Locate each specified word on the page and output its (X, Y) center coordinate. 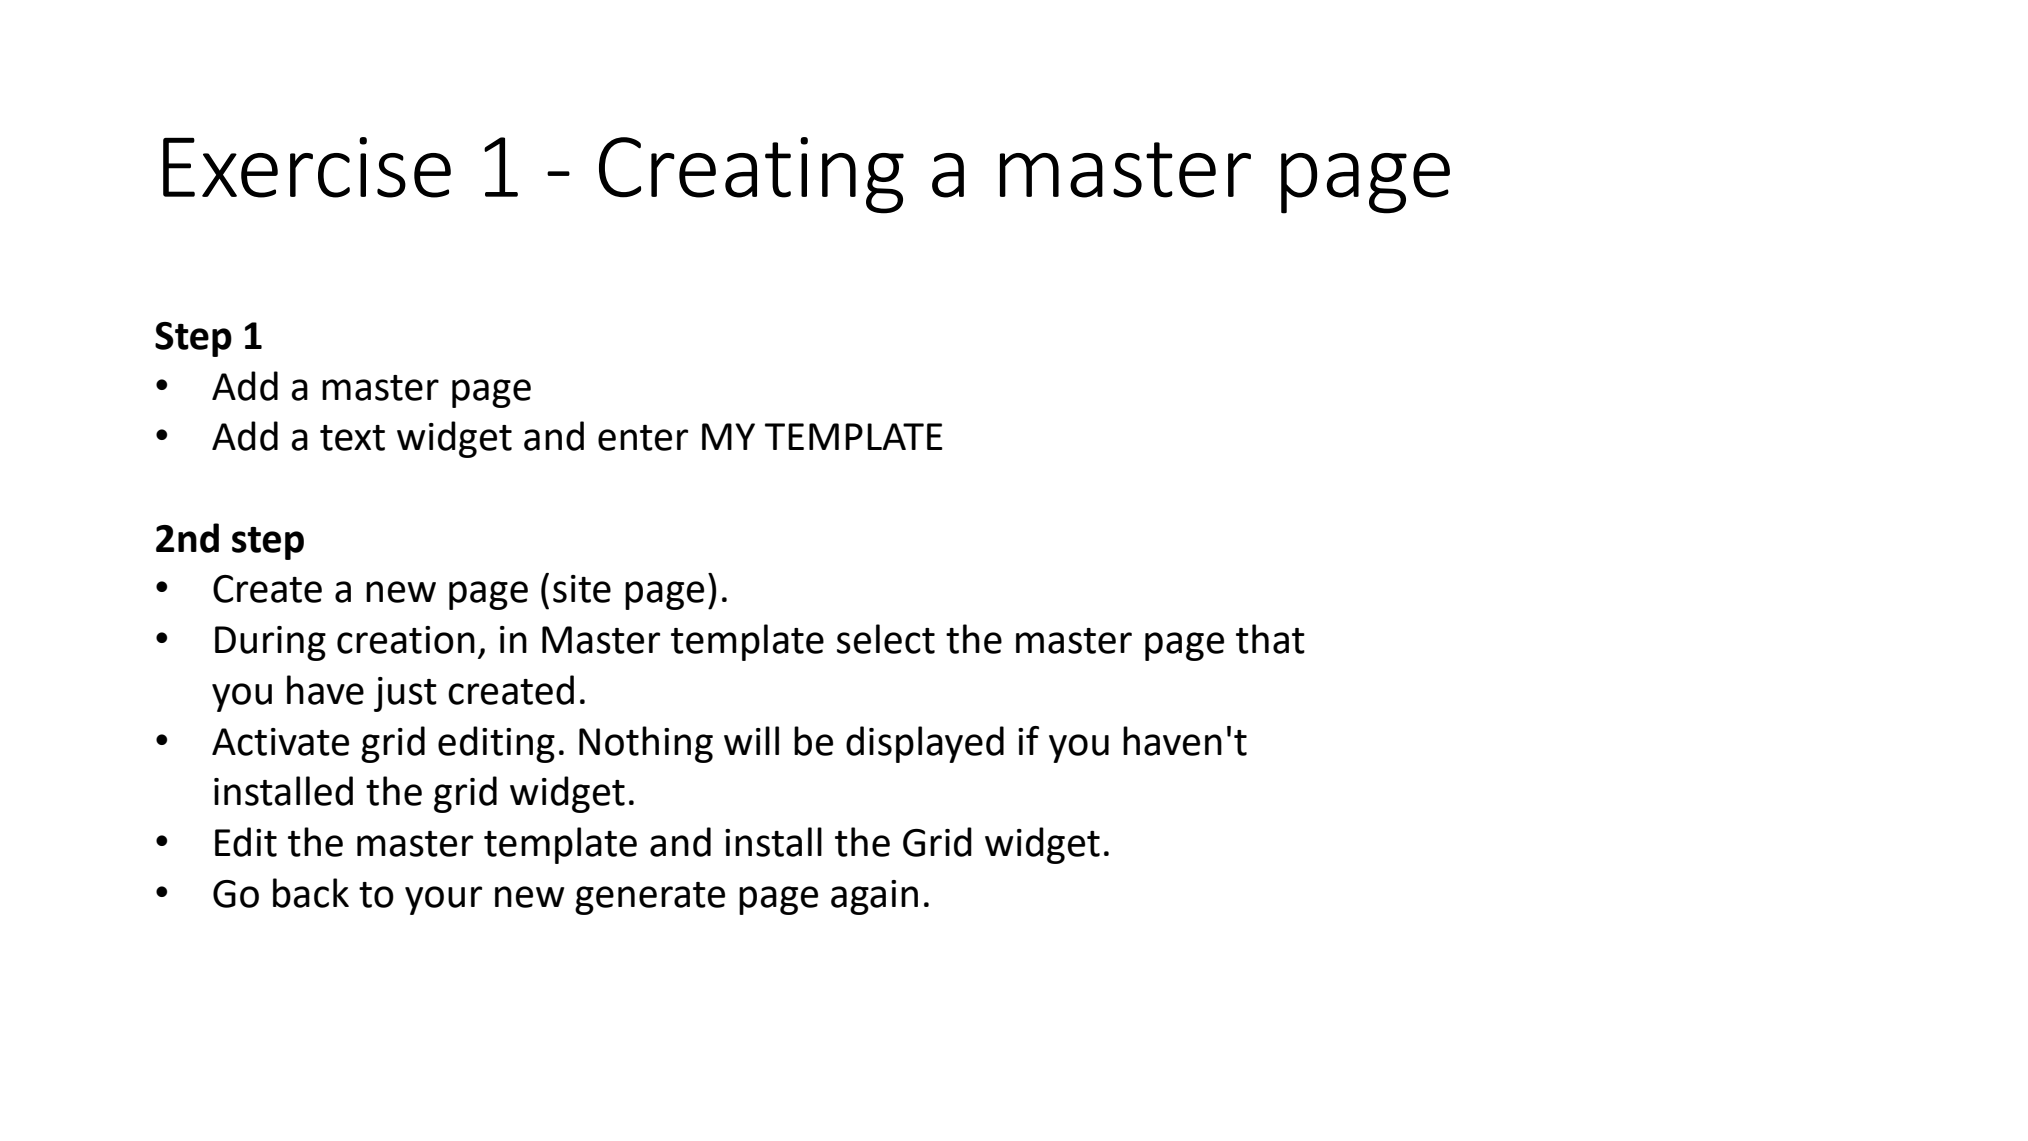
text (352, 438)
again (874, 897)
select (886, 639)
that (1270, 639)
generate (650, 898)
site (582, 589)
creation (406, 640)
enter (643, 438)
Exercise (307, 167)
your (443, 900)
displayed (925, 744)
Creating (751, 175)
